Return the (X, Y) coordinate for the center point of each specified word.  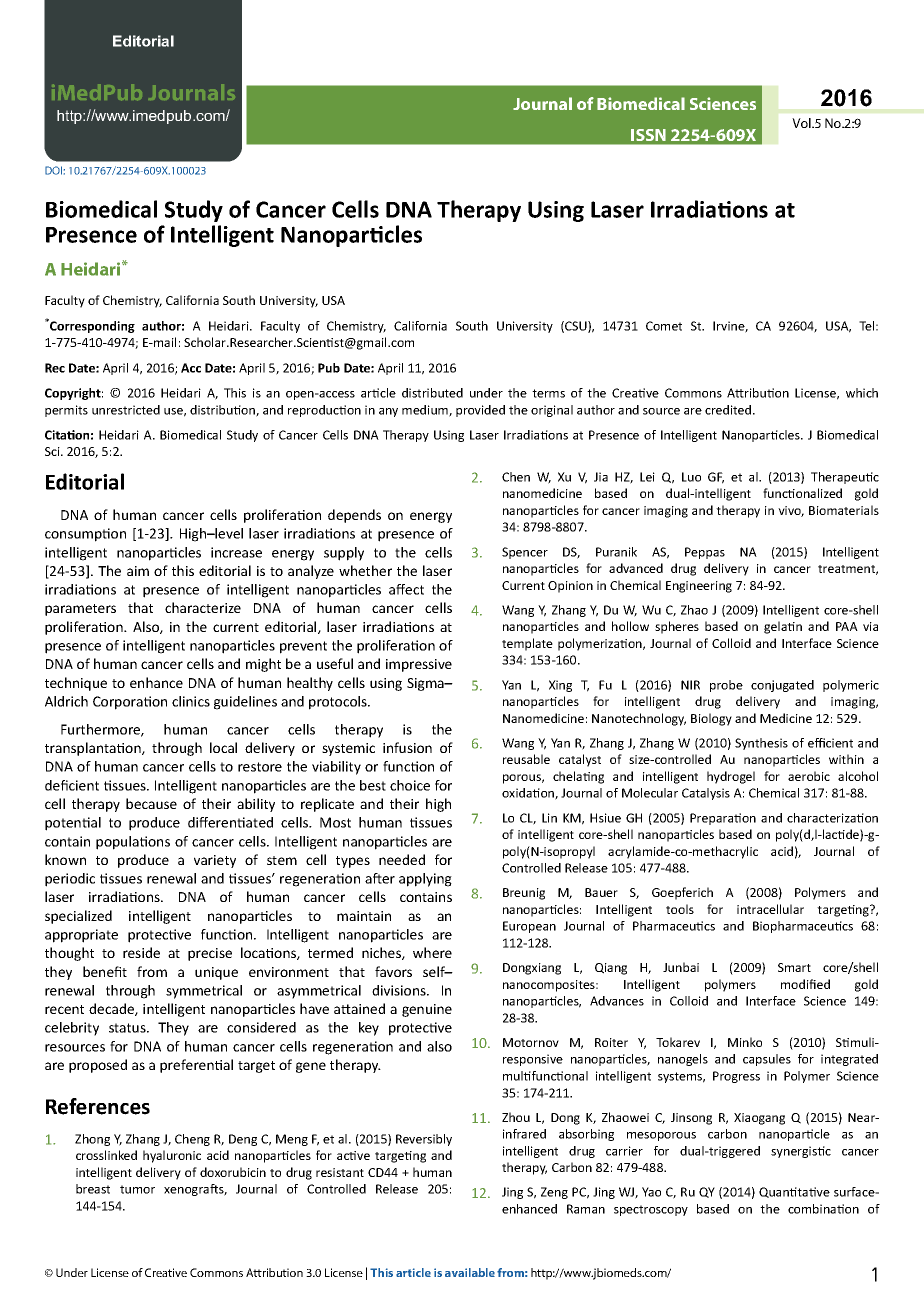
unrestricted (126, 410)
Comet (664, 326)
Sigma (426, 684)
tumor (137, 1189)
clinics (191, 701)
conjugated (782, 686)
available (470, 1272)
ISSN (648, 135)
